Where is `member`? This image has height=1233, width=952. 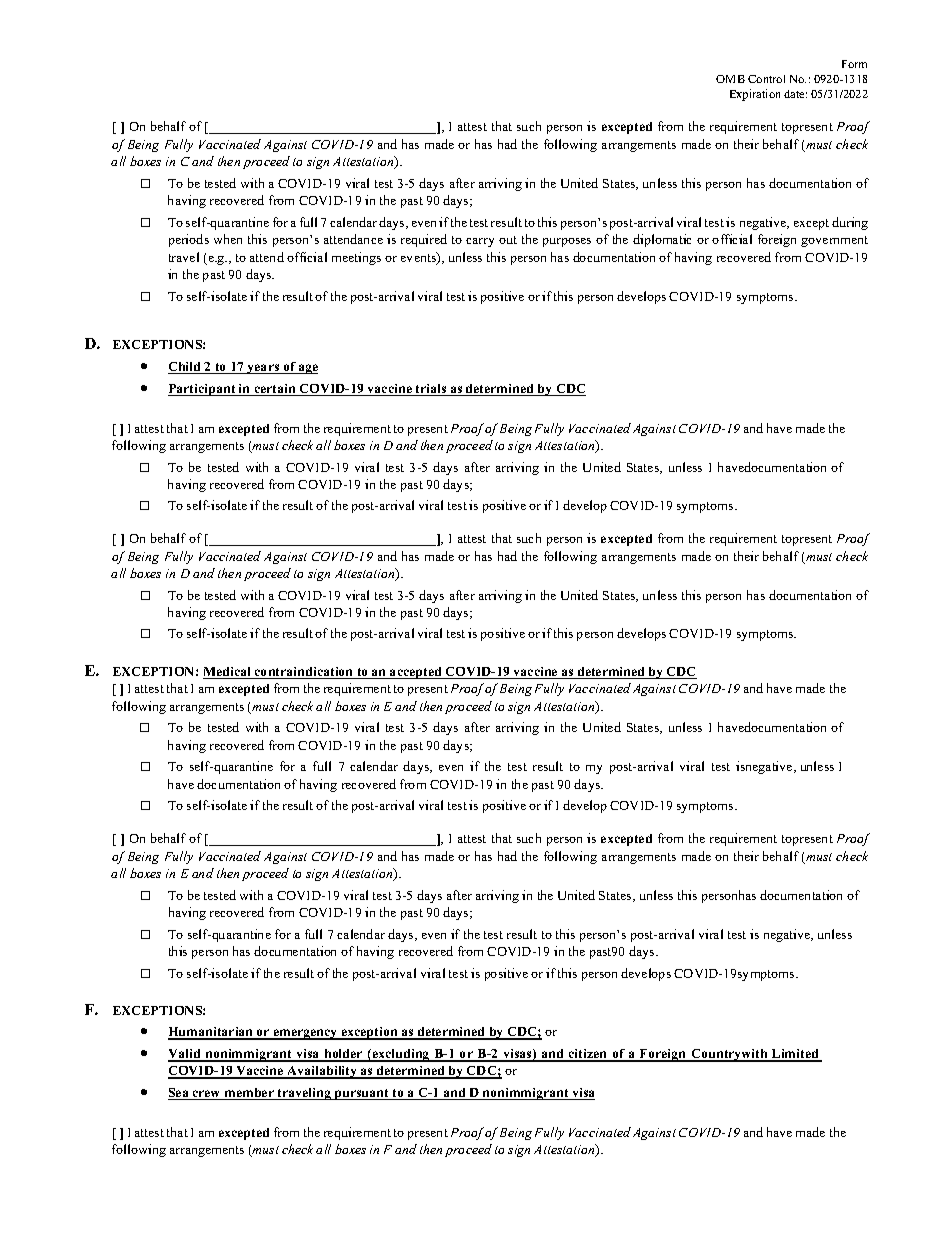
member is located at coordinates (249, 1094).
